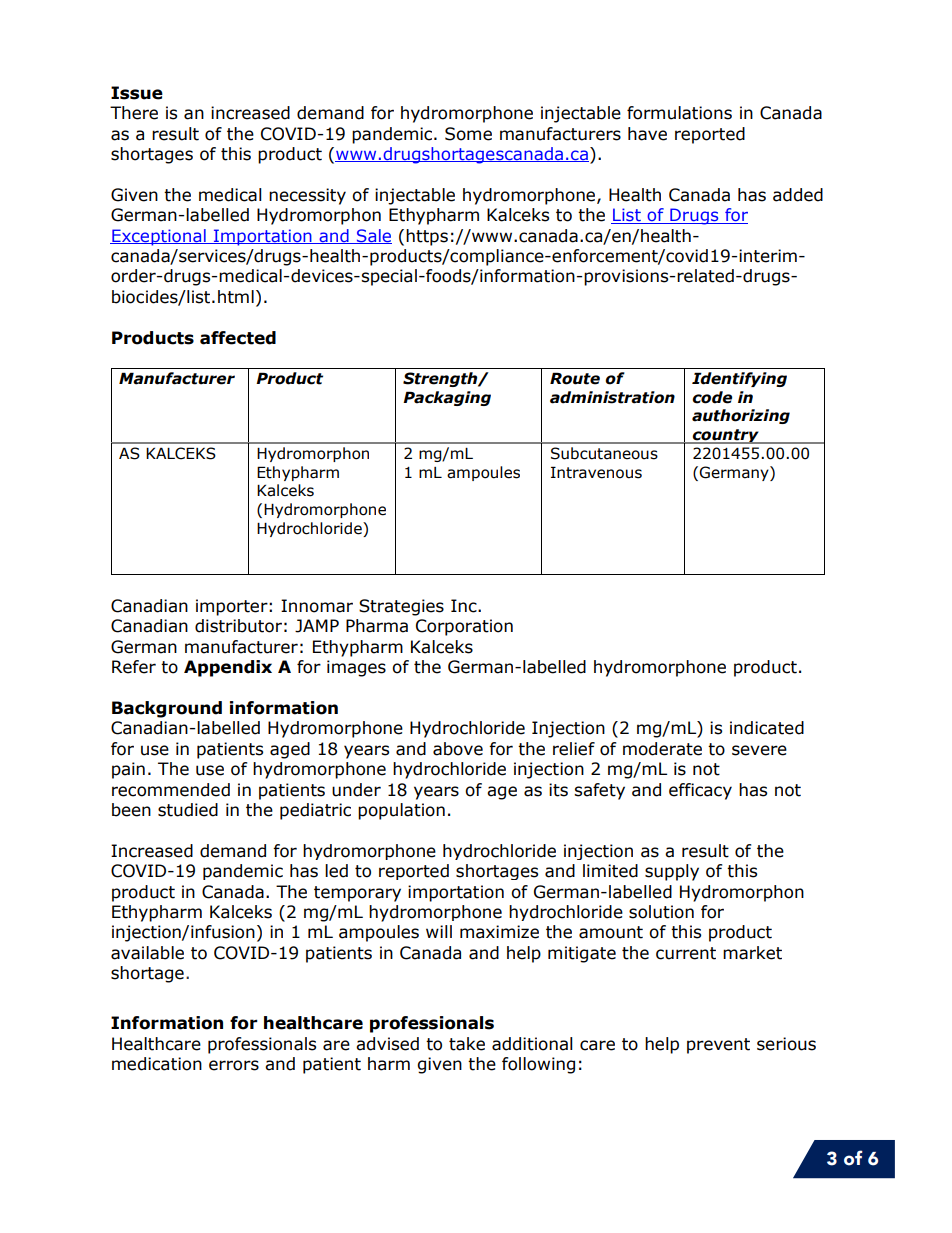 The width and height of the screenshot is (952, 1233). I want to click on Some, so click(468, 134).
